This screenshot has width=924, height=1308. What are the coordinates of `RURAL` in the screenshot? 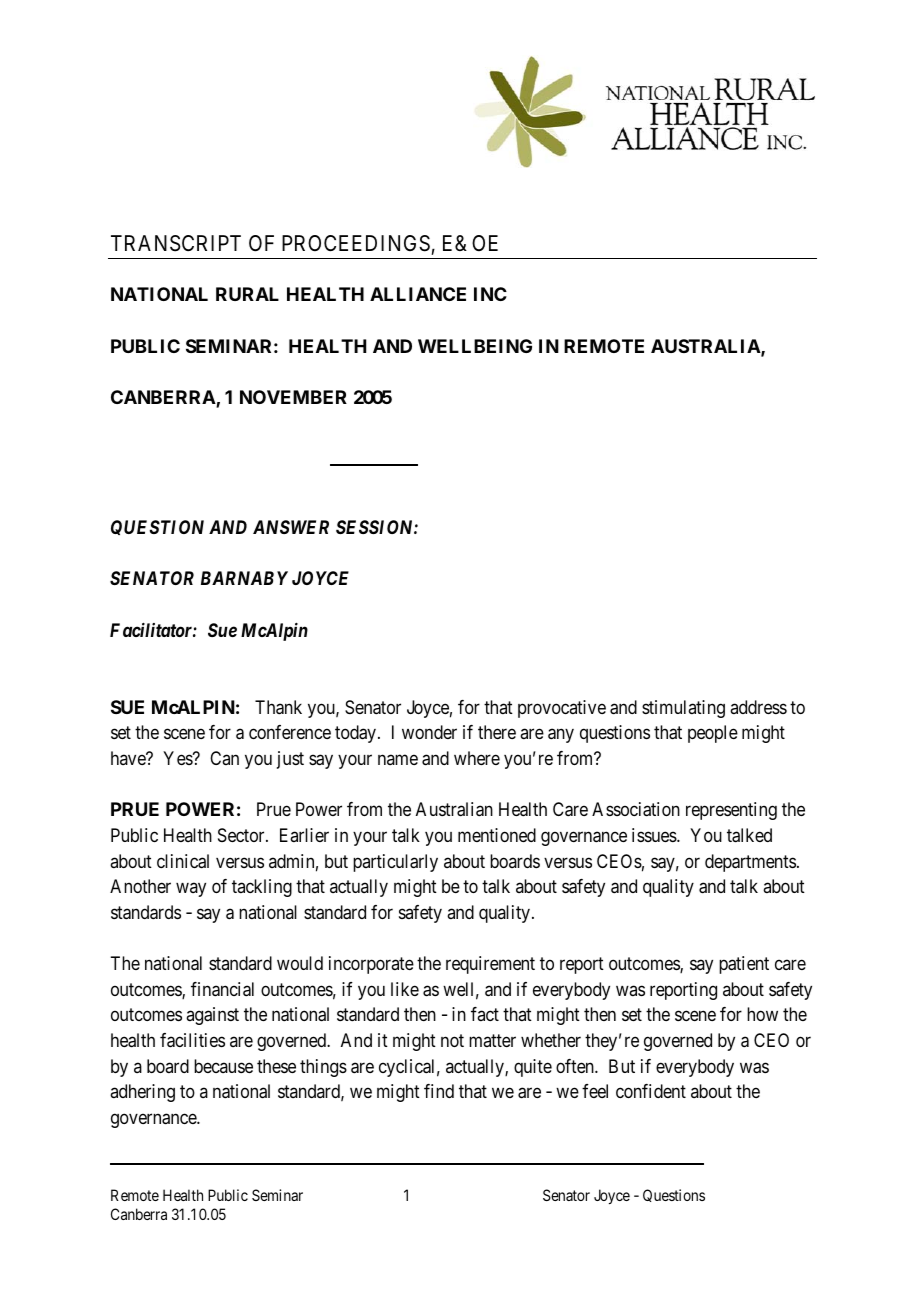 It's located at (247, 294).
